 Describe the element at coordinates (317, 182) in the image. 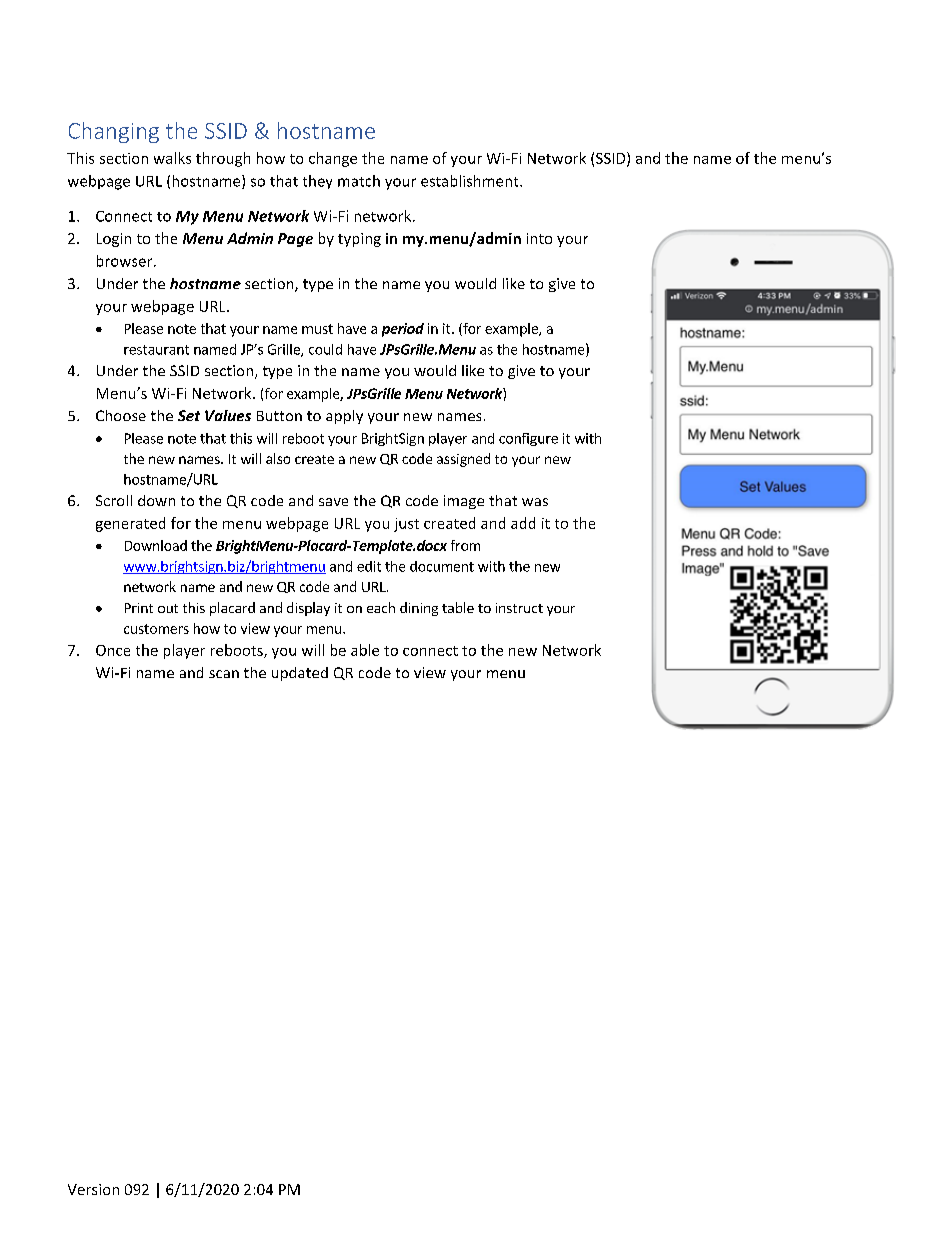

I see `they` at that location.
